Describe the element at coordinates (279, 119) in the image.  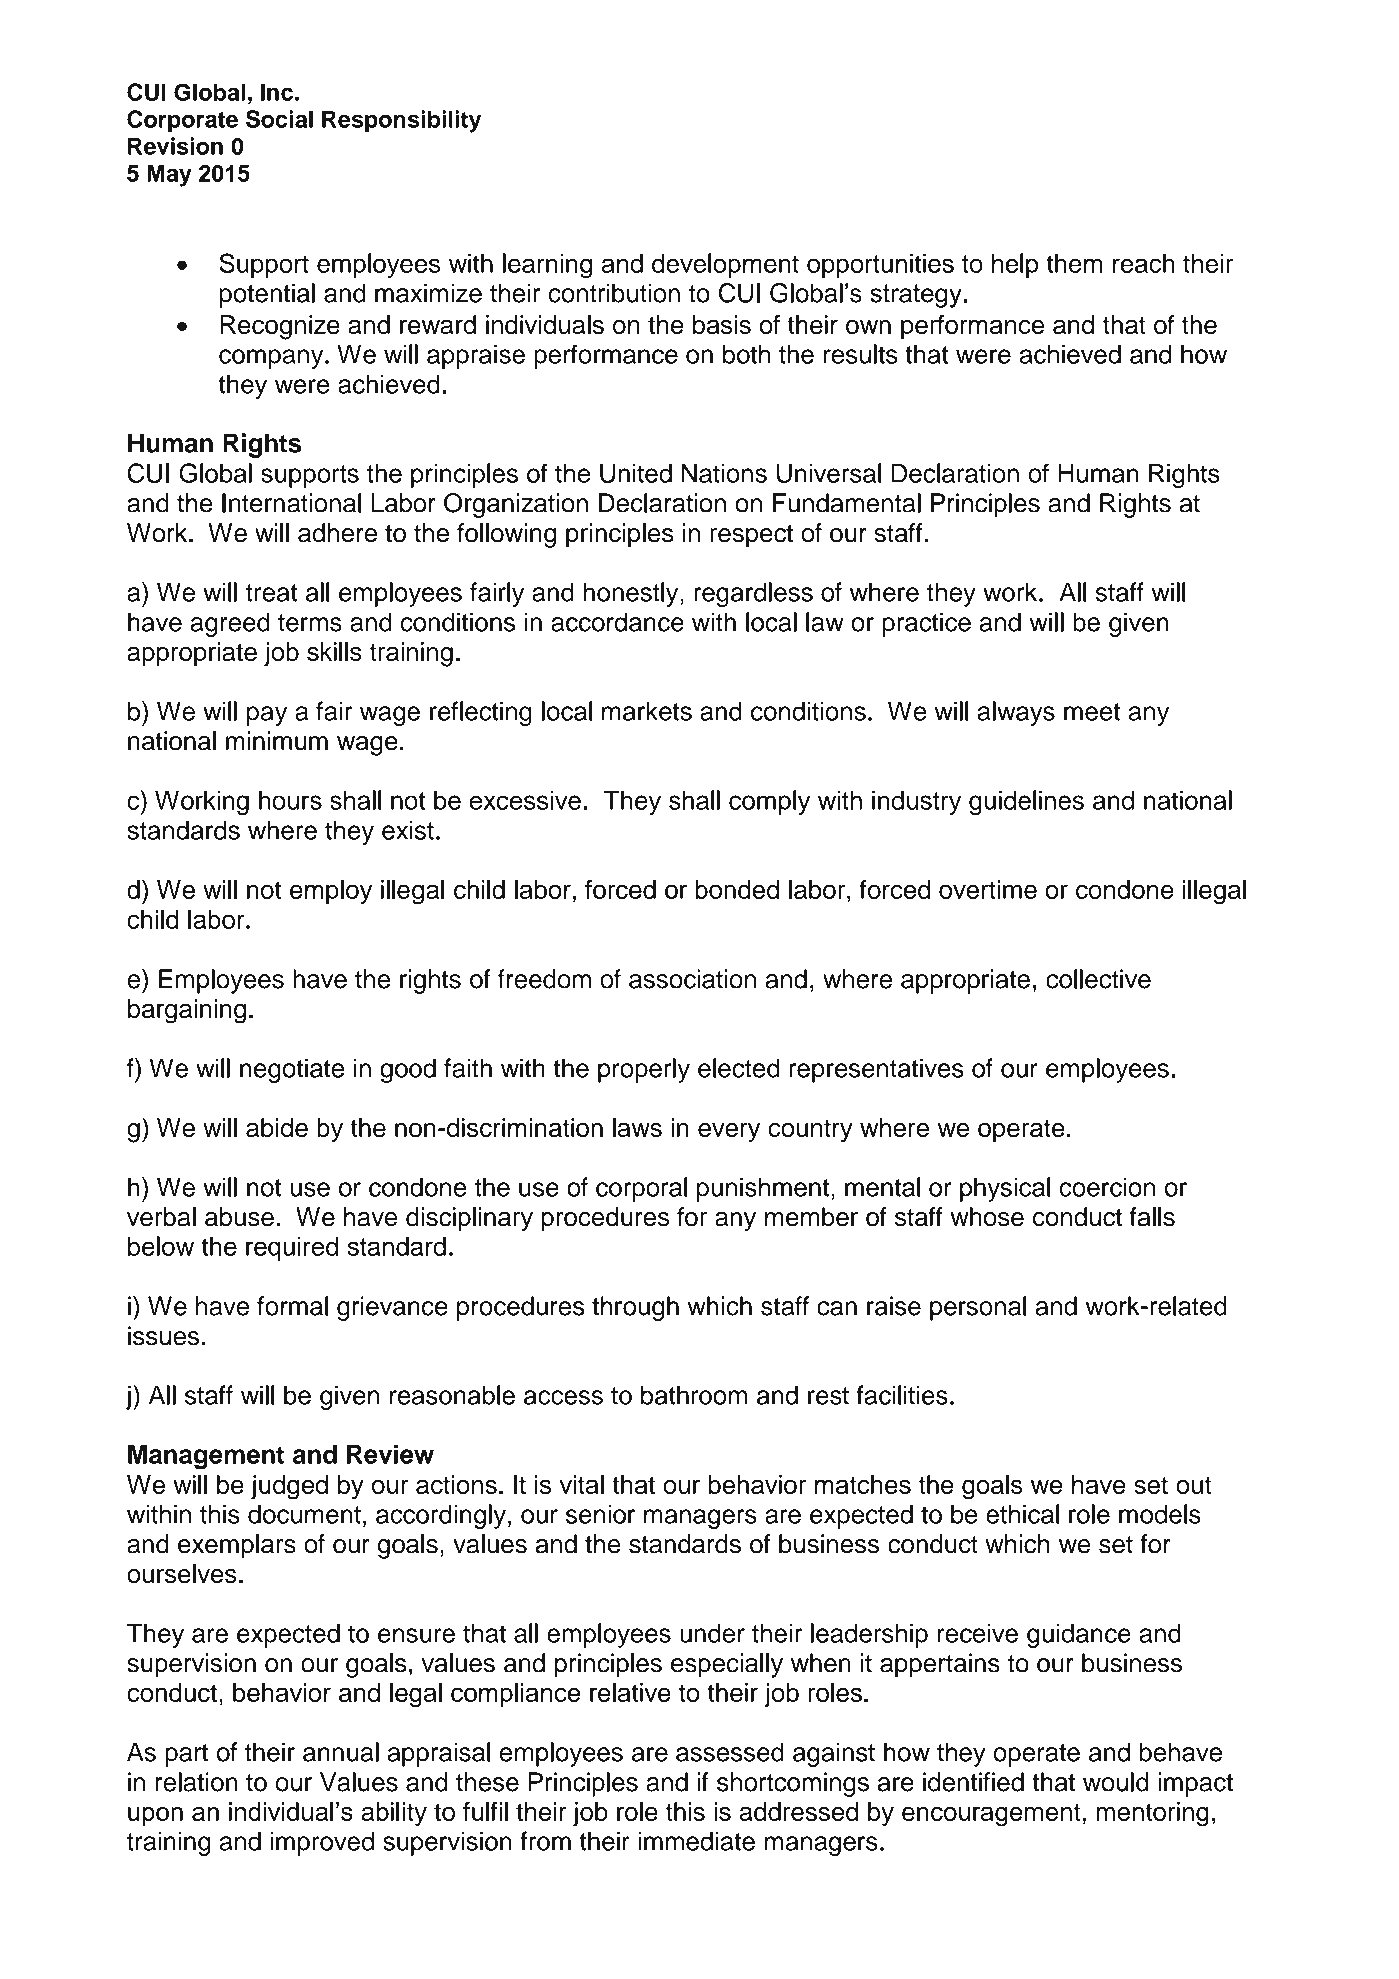
I see `Social` at that location.
